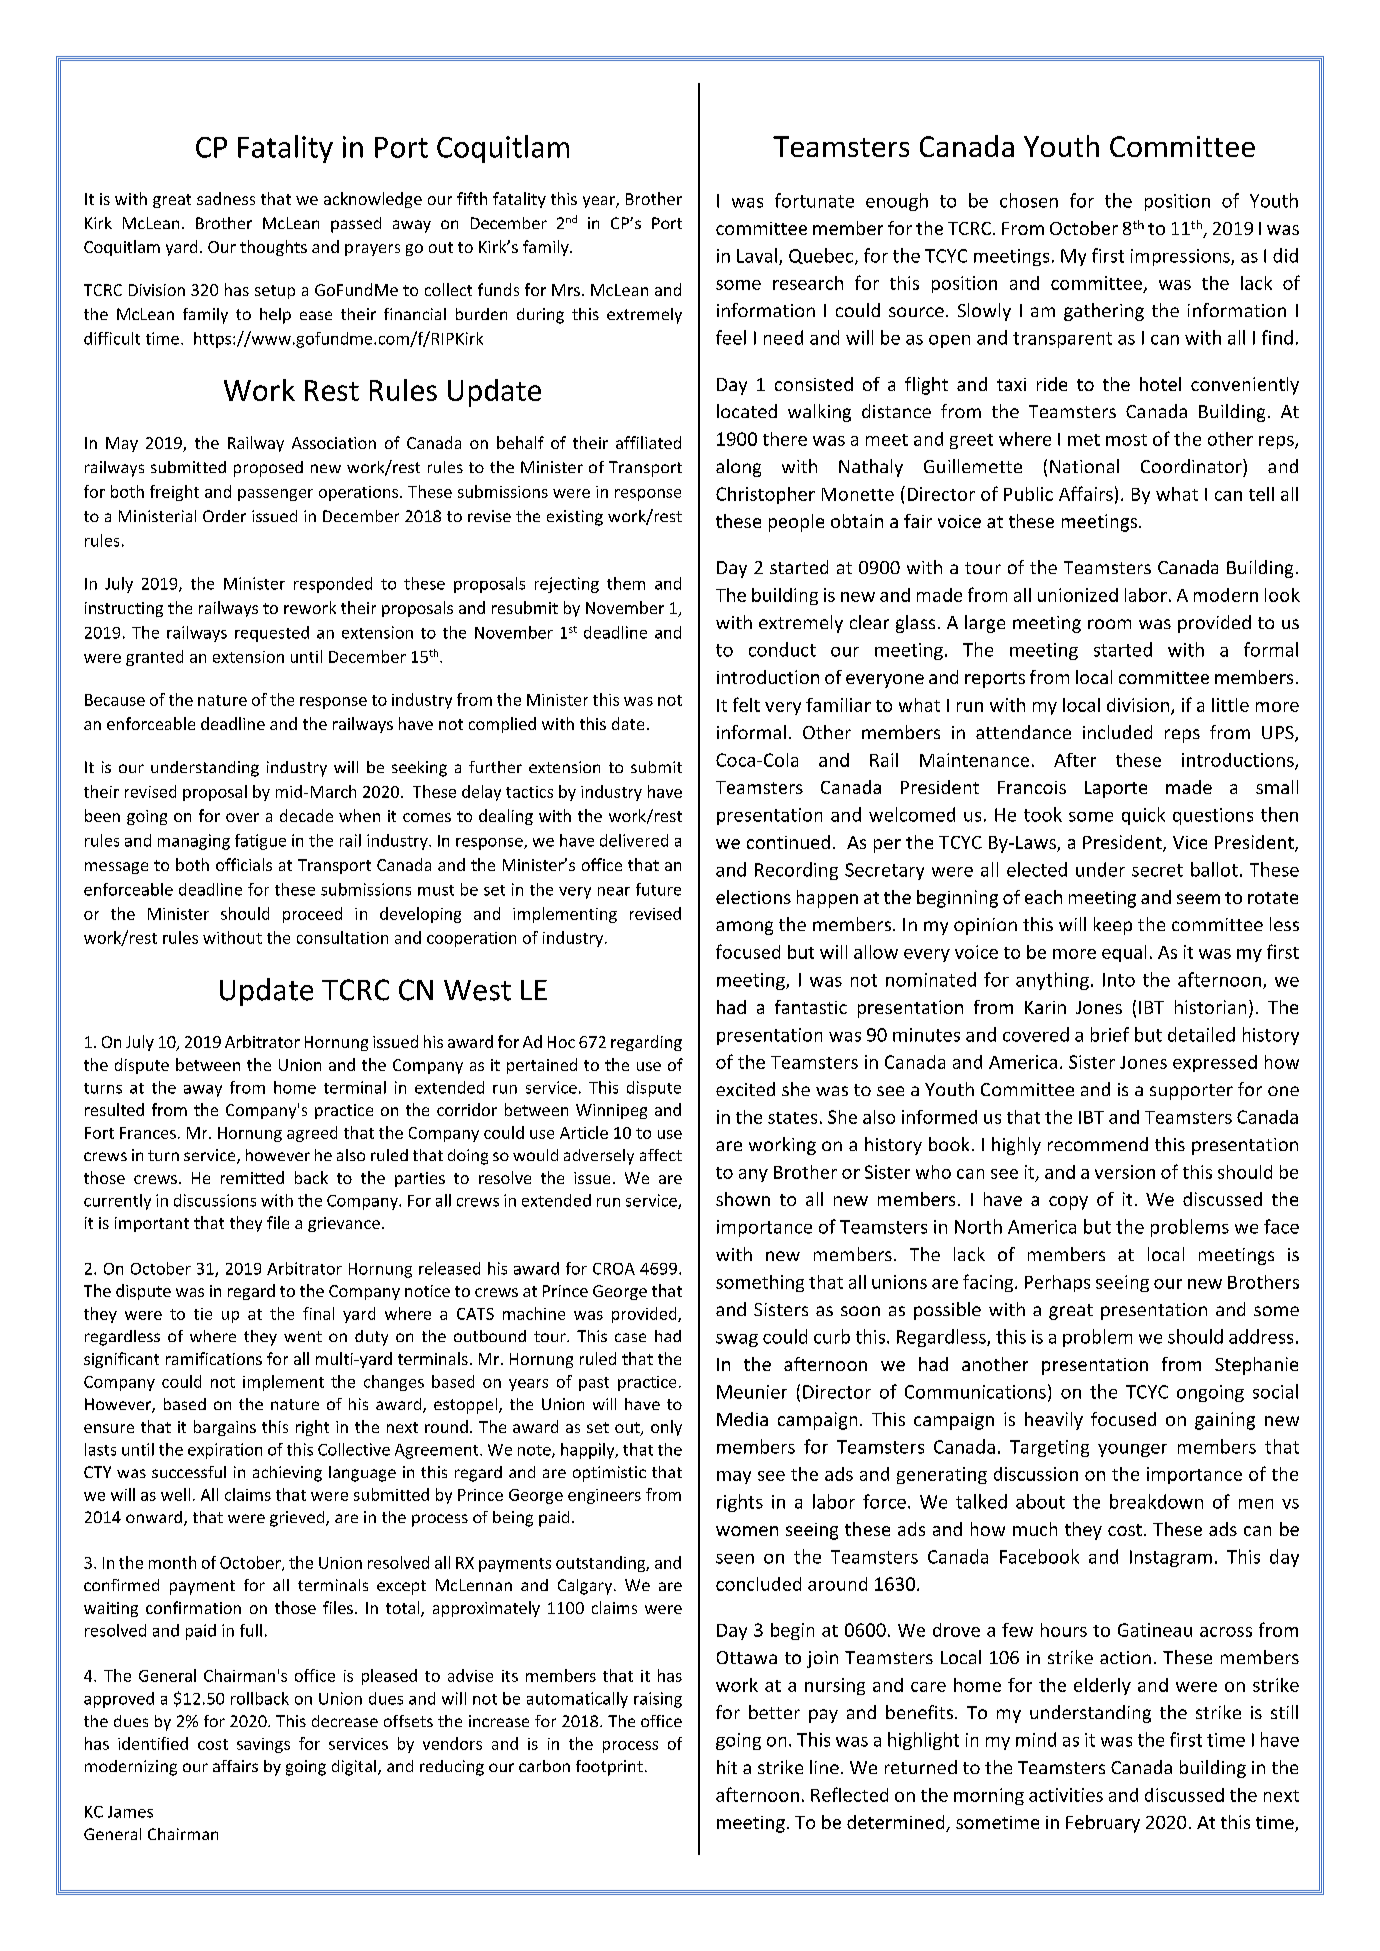 Image resolution: width=1380 pixels, height=1951 pixels. Describe the element at coordinates (263, 1745) in the image. I see `savings` at that location.
